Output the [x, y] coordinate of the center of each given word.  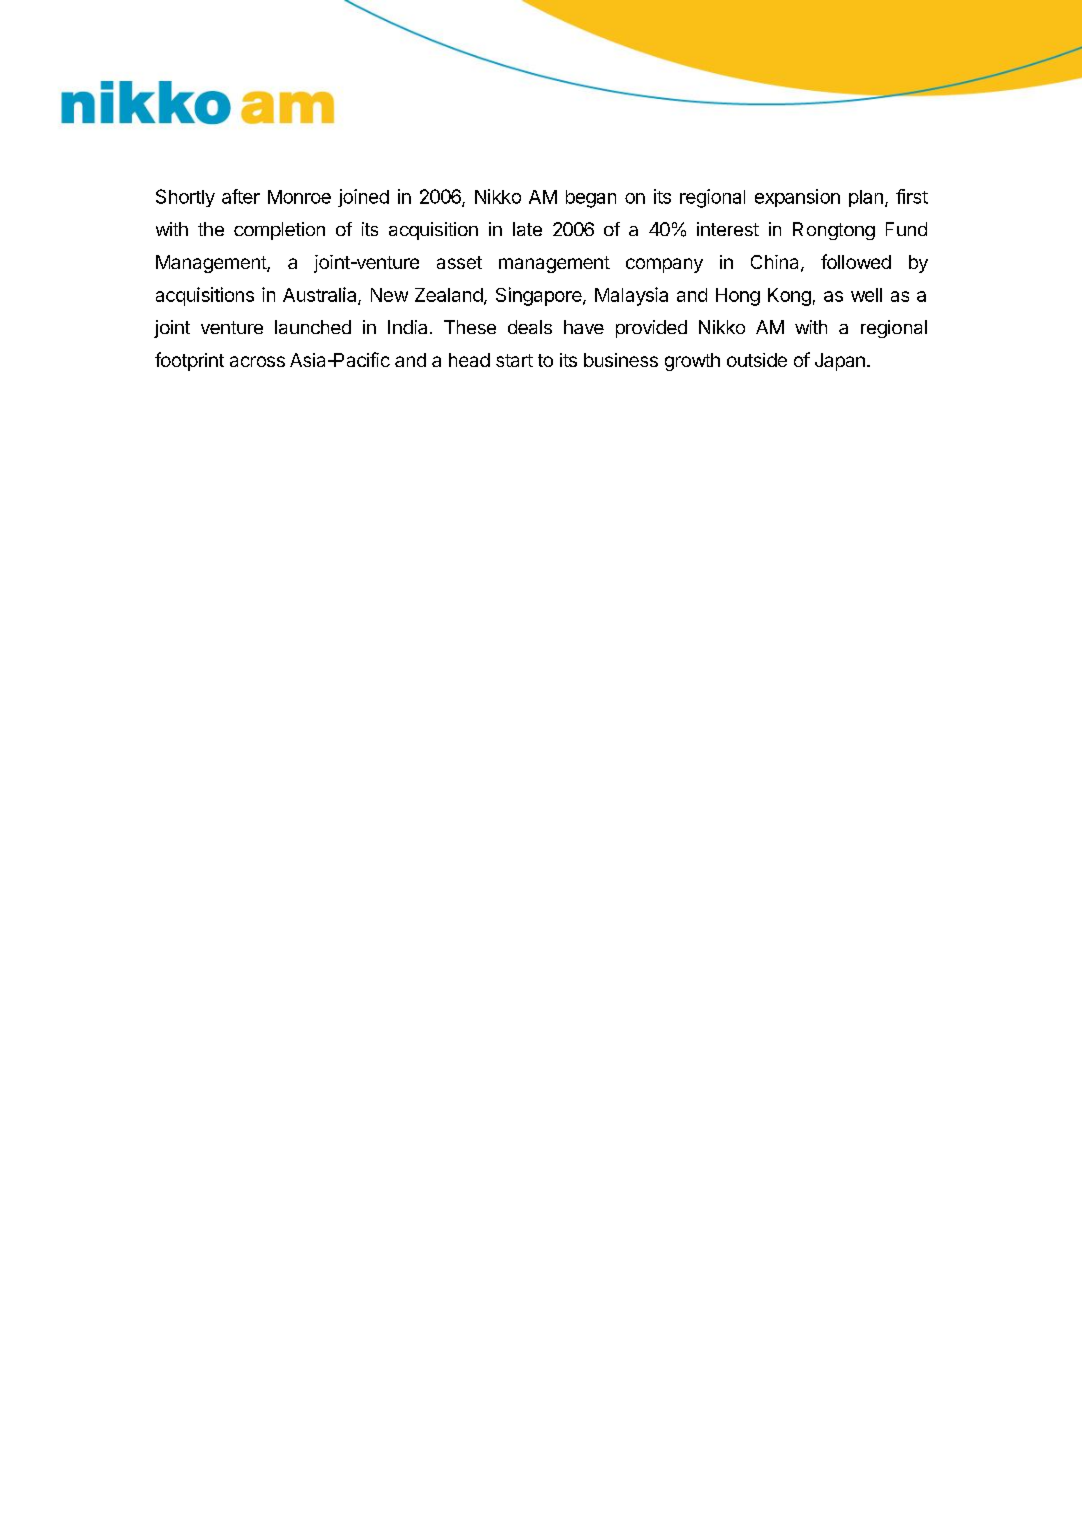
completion [279, 231]
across [257, 361]
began [591, 199]
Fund [906, 229]
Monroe [299, 197]
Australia [321, 295]
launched [313, 327]
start [514, 360]
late [527, 229]
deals [530, 327]
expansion [797, 198]
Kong [789, 297]
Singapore [540, 296]
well [866, 295]
